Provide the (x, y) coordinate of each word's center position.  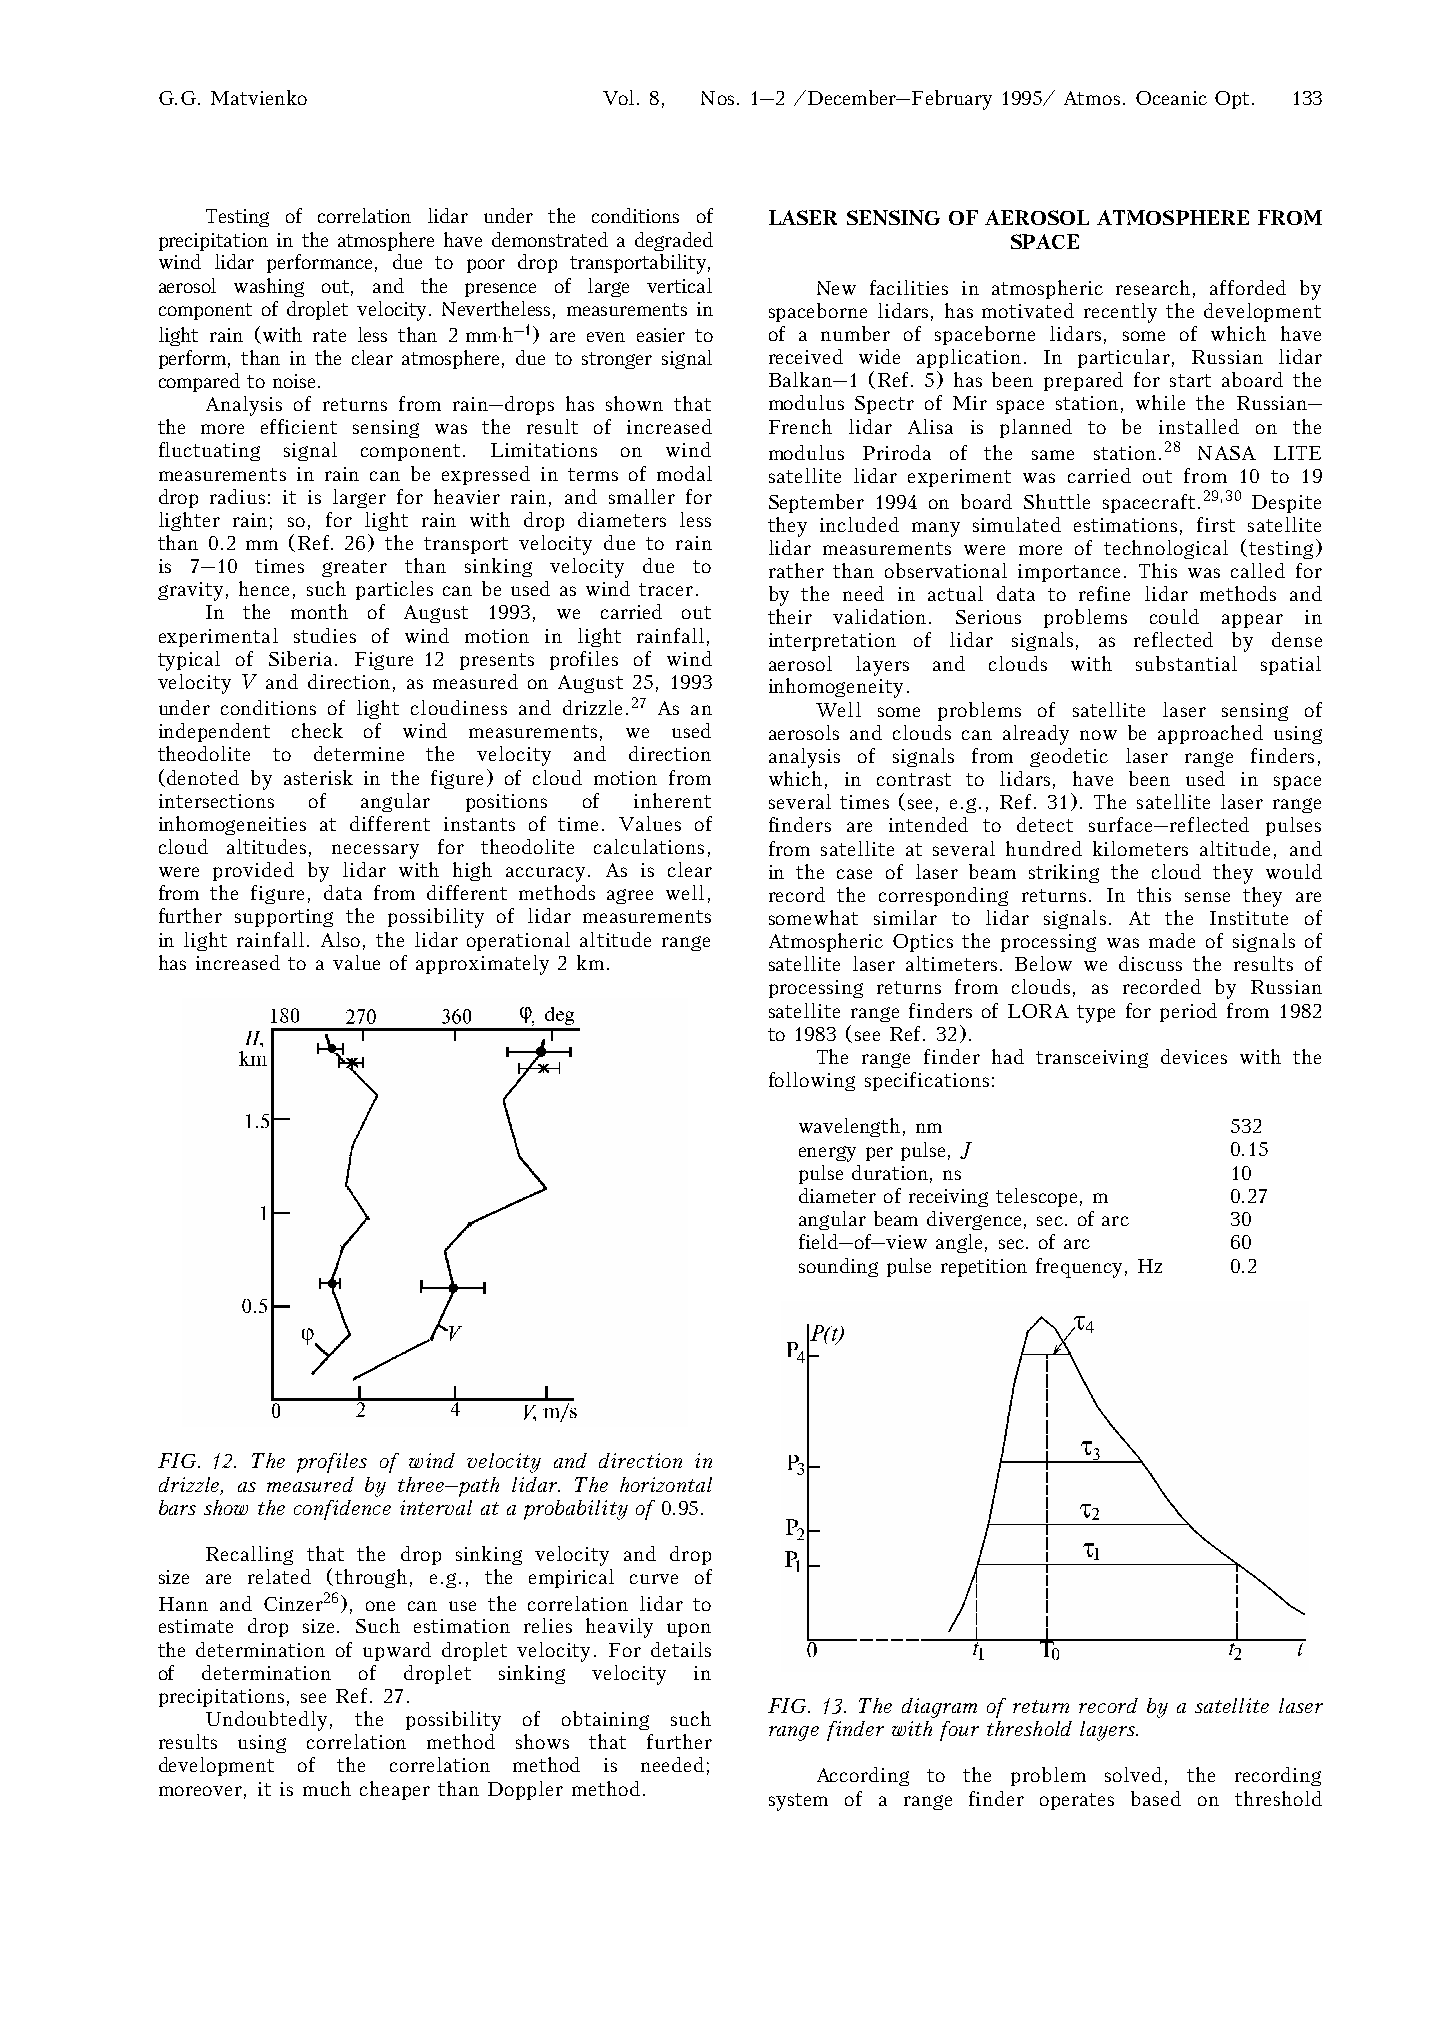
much (327, 1788)
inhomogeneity (836, 688)
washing (269, 287)
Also (340, 939)
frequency (1079, 1268)
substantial (1186, 663)
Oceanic (1171, 98)
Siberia (302, 658)
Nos (719, 98)
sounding (838, 1267)
